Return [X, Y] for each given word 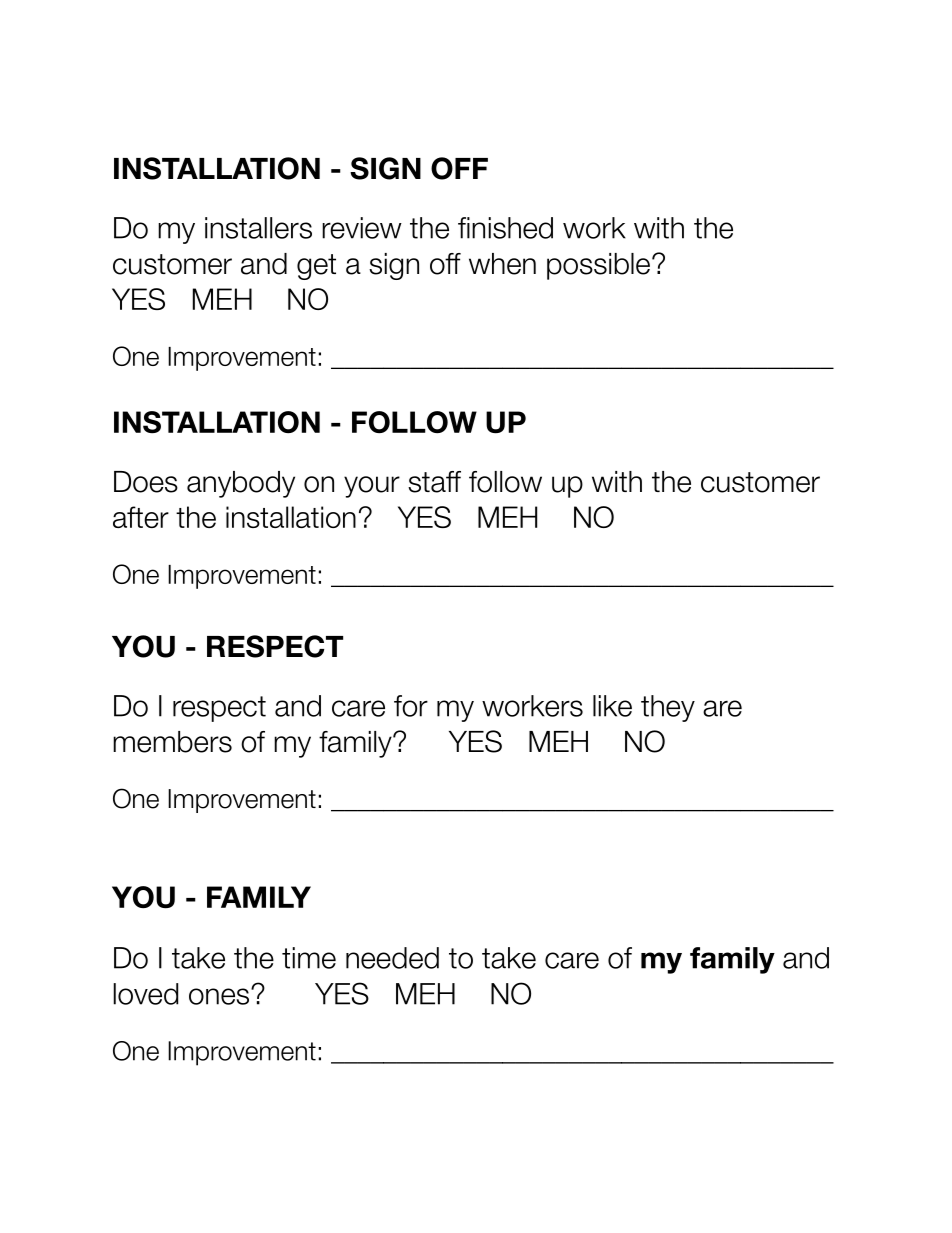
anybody [241, 484]
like [612, 706]
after [141, 517]
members [172, 742]
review [362, 228]
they [668, 708]
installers [258, 228]
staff [434, 482]
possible [598, 266]
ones [220, 996]
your [372, 487]
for [411, 706]
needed [392, 958]
